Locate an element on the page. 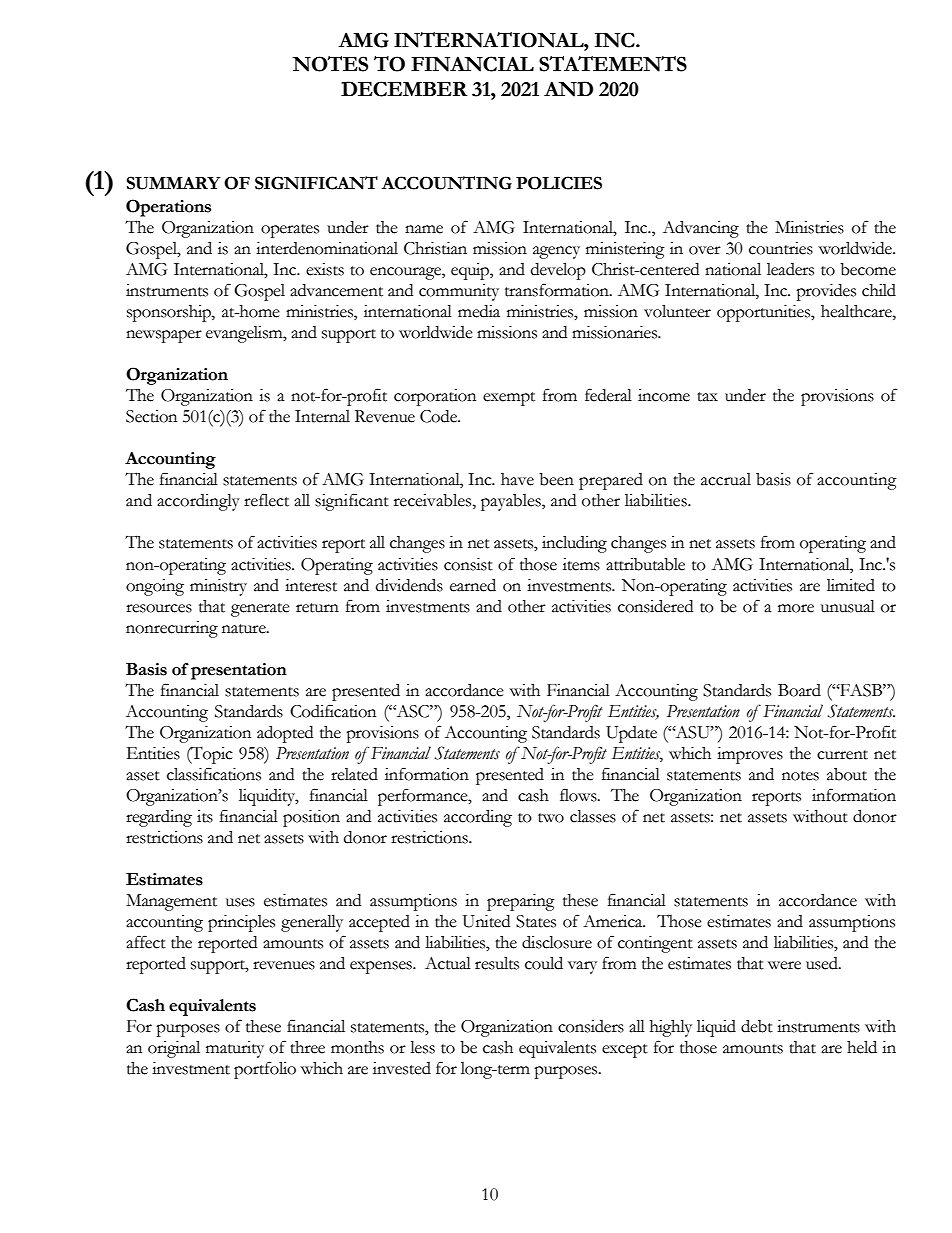 This document has height=1233, width=952. maturity is located at coordinates (235, 1049).
